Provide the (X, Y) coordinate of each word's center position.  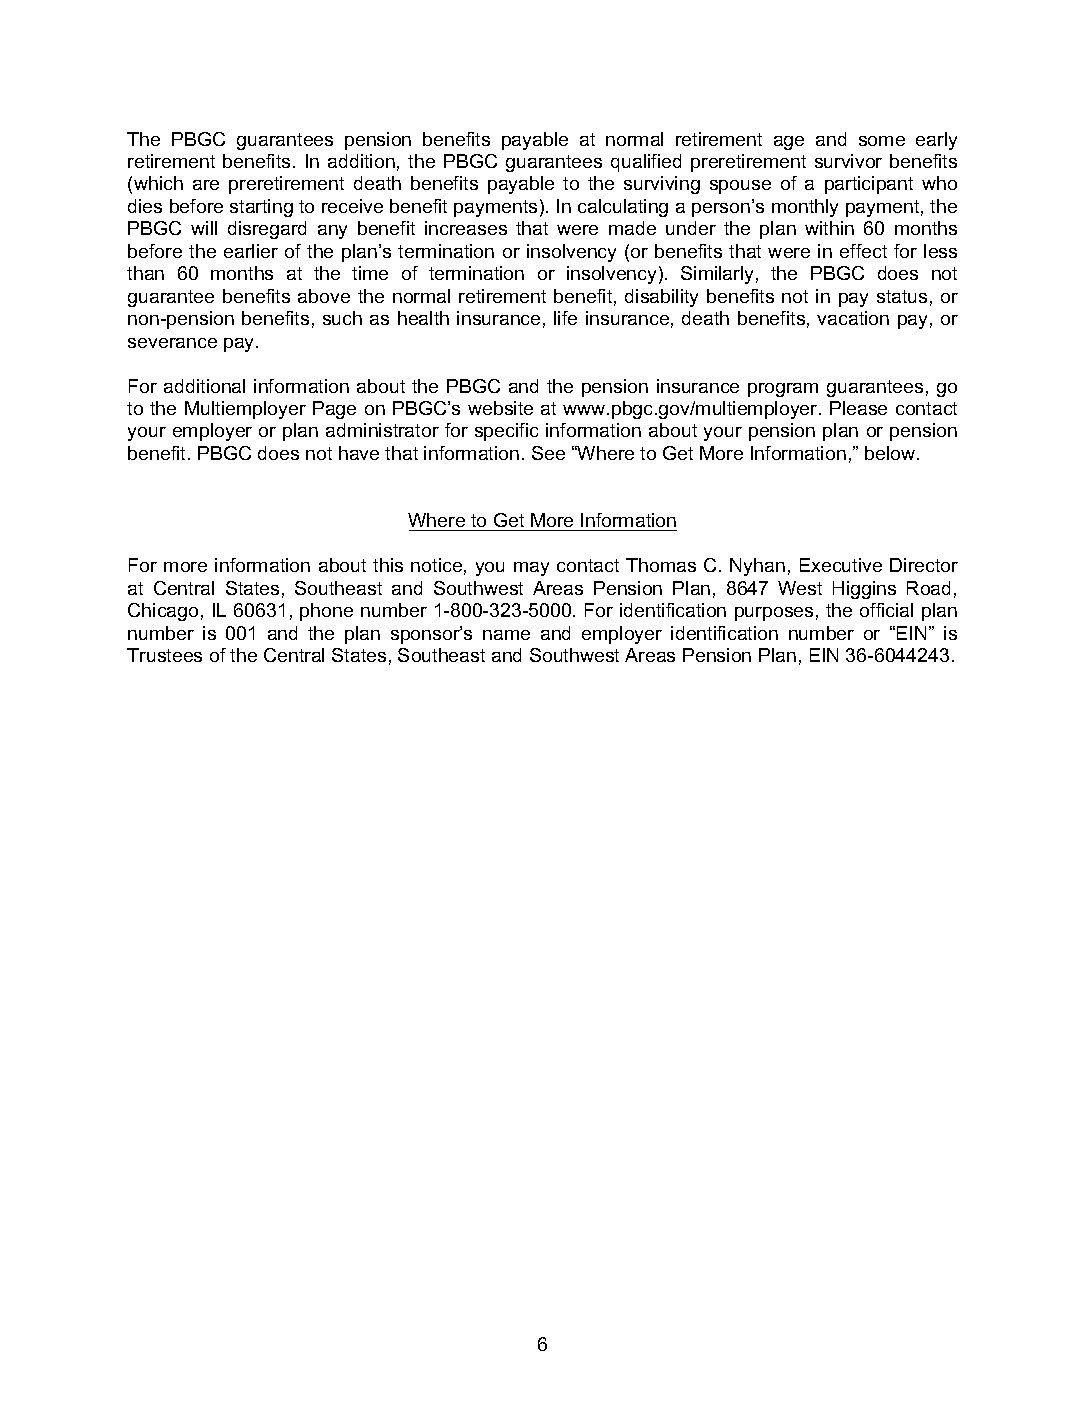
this (388, 565)
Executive (841, 565)
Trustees (164, 655)
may (531, 569)
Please (858, 408)
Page (334, 410)
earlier (251, 251)
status (902, 296)
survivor (848, 161)
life (565, 318)
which (158, 183)
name (506, 635)
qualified (646, 163)
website (500, 408)
